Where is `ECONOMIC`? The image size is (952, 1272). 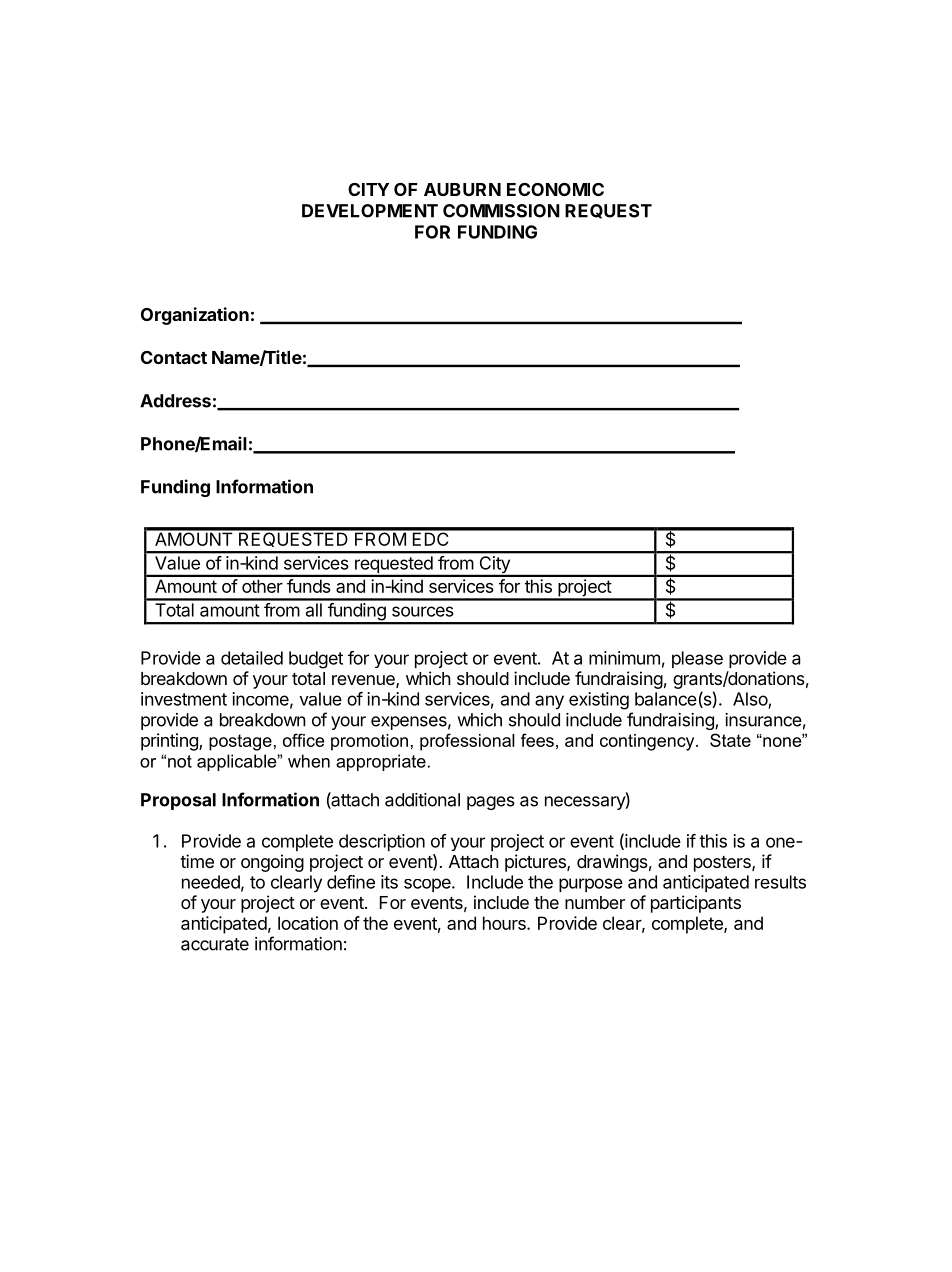 ECONOMIC is located at coordinates (555, 189).
